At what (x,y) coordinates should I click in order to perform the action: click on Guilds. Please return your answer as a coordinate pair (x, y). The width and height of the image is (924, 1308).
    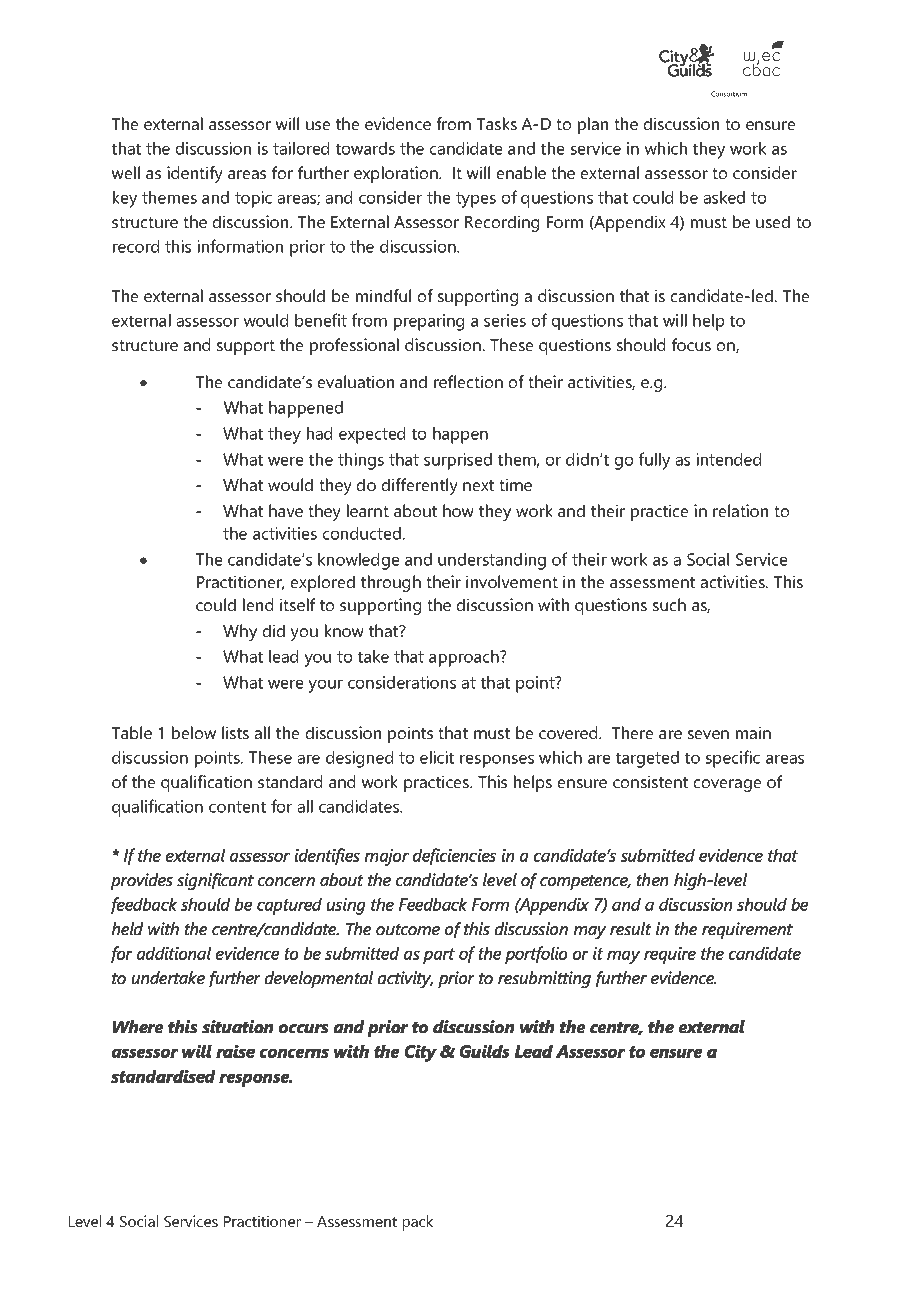
    Looking at the image, I should click on (484, 1051).
